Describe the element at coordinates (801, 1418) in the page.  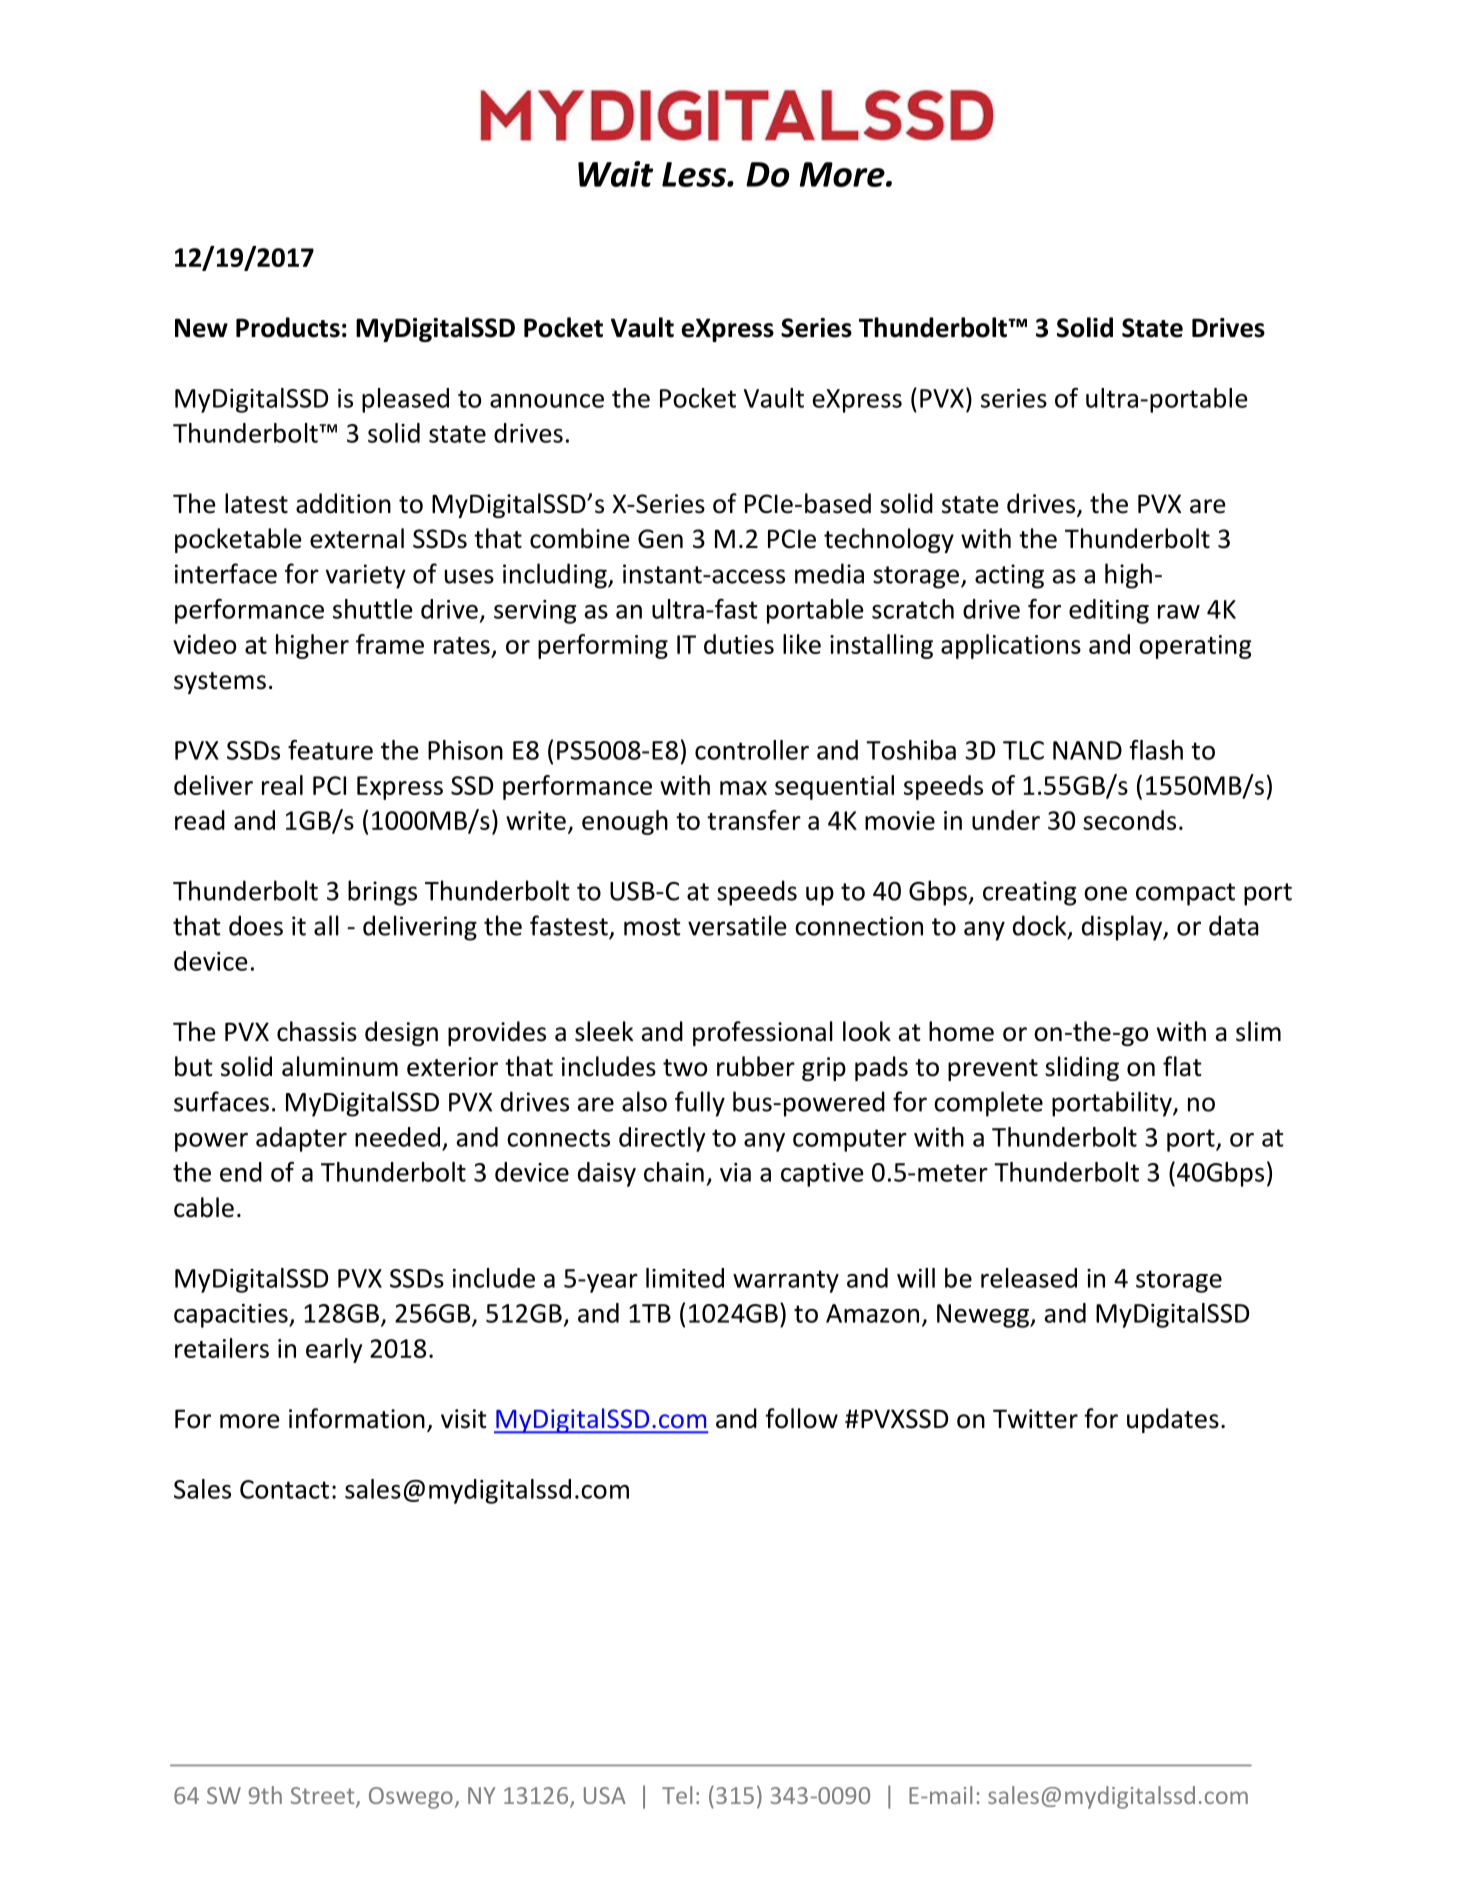
I see `follow` at that location.
